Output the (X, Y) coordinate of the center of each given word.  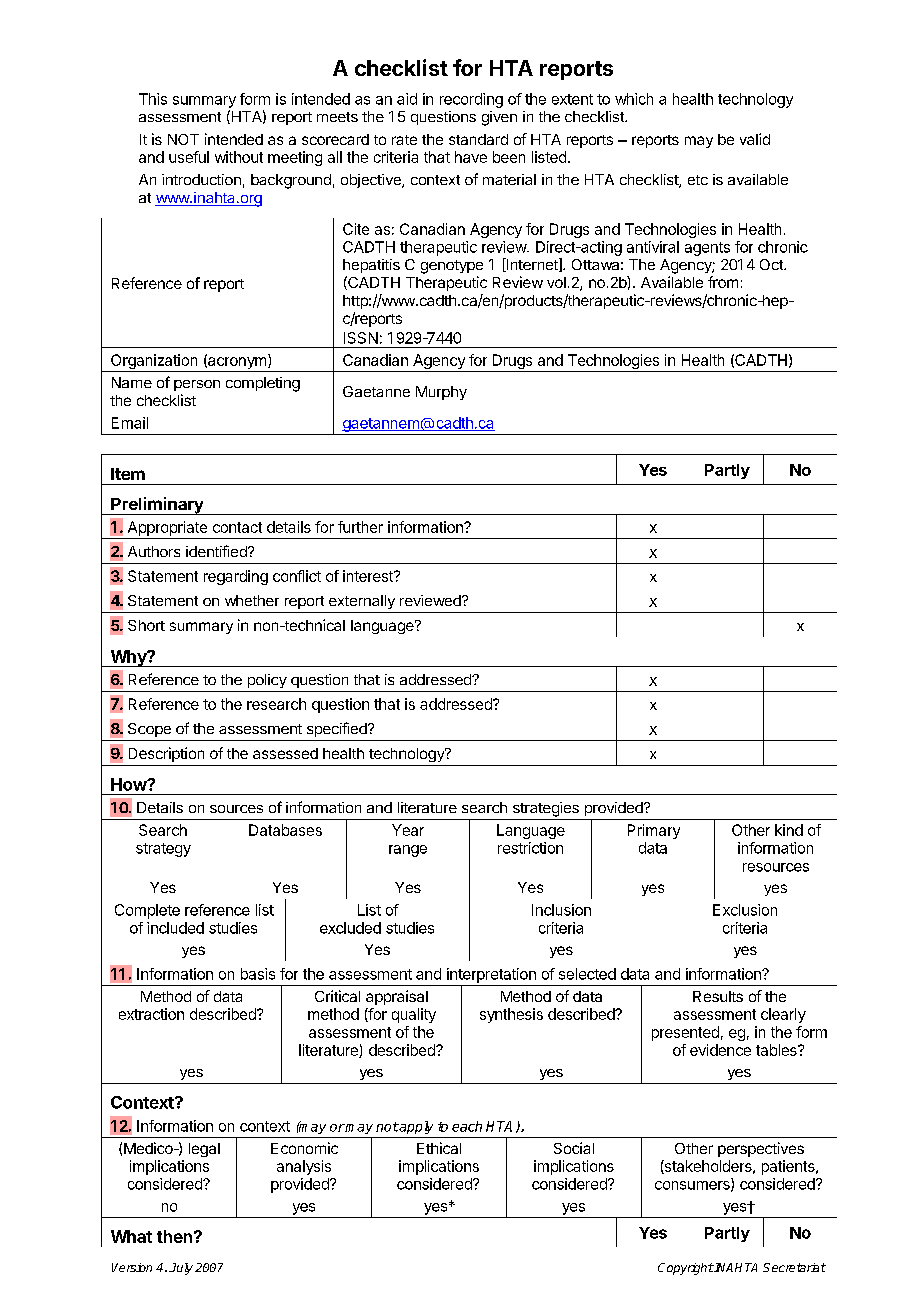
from (723, 282)
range (408, 851)
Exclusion (745, 910)
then (174, 1236)
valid (755, 139)
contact (237, 527)
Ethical (439, 1148)
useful (189, 157)
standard (478, 139)
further (360, 527)
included (175, 928)
